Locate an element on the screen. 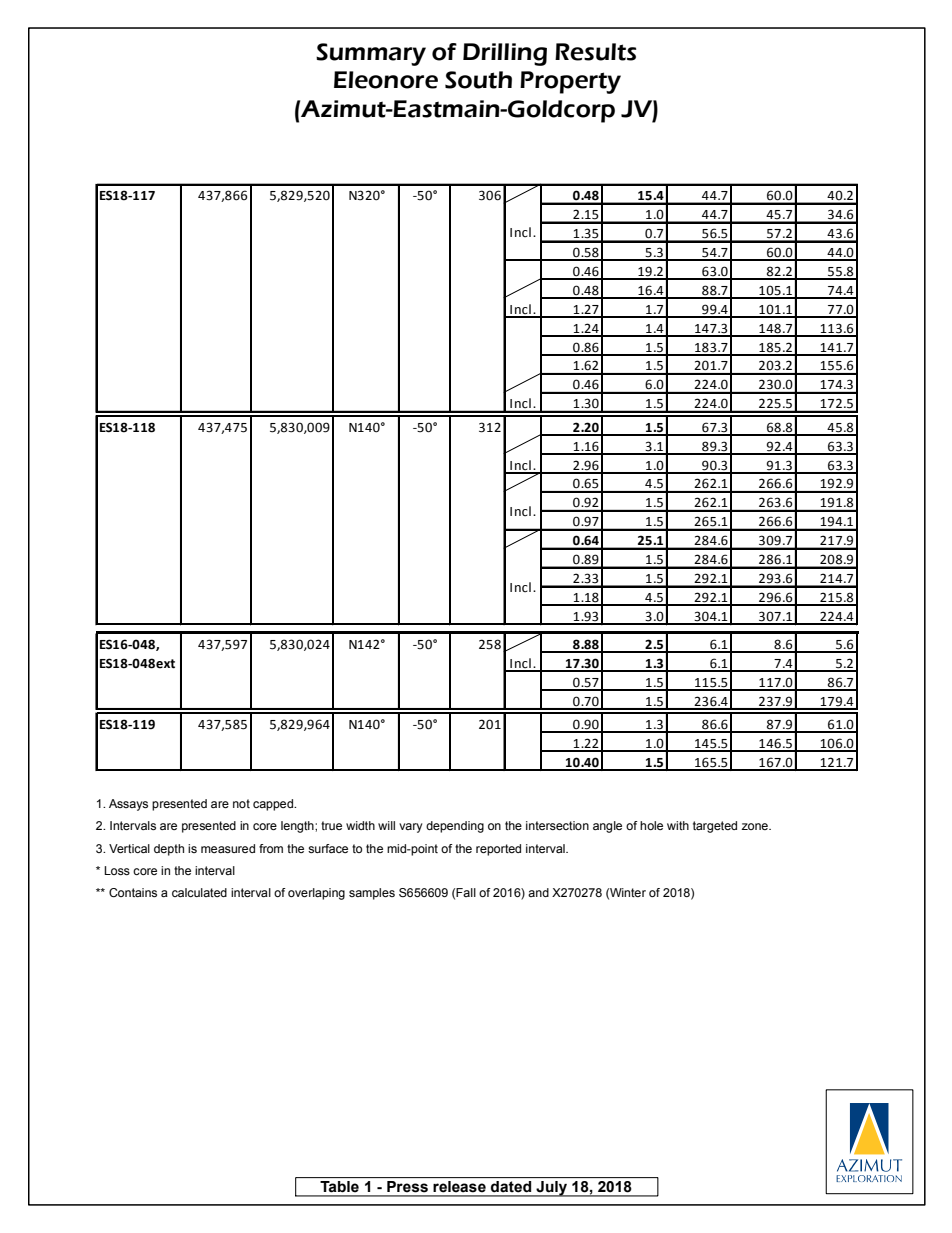 The image size is (952, 1233). with is located at coordinates (678, 825).
